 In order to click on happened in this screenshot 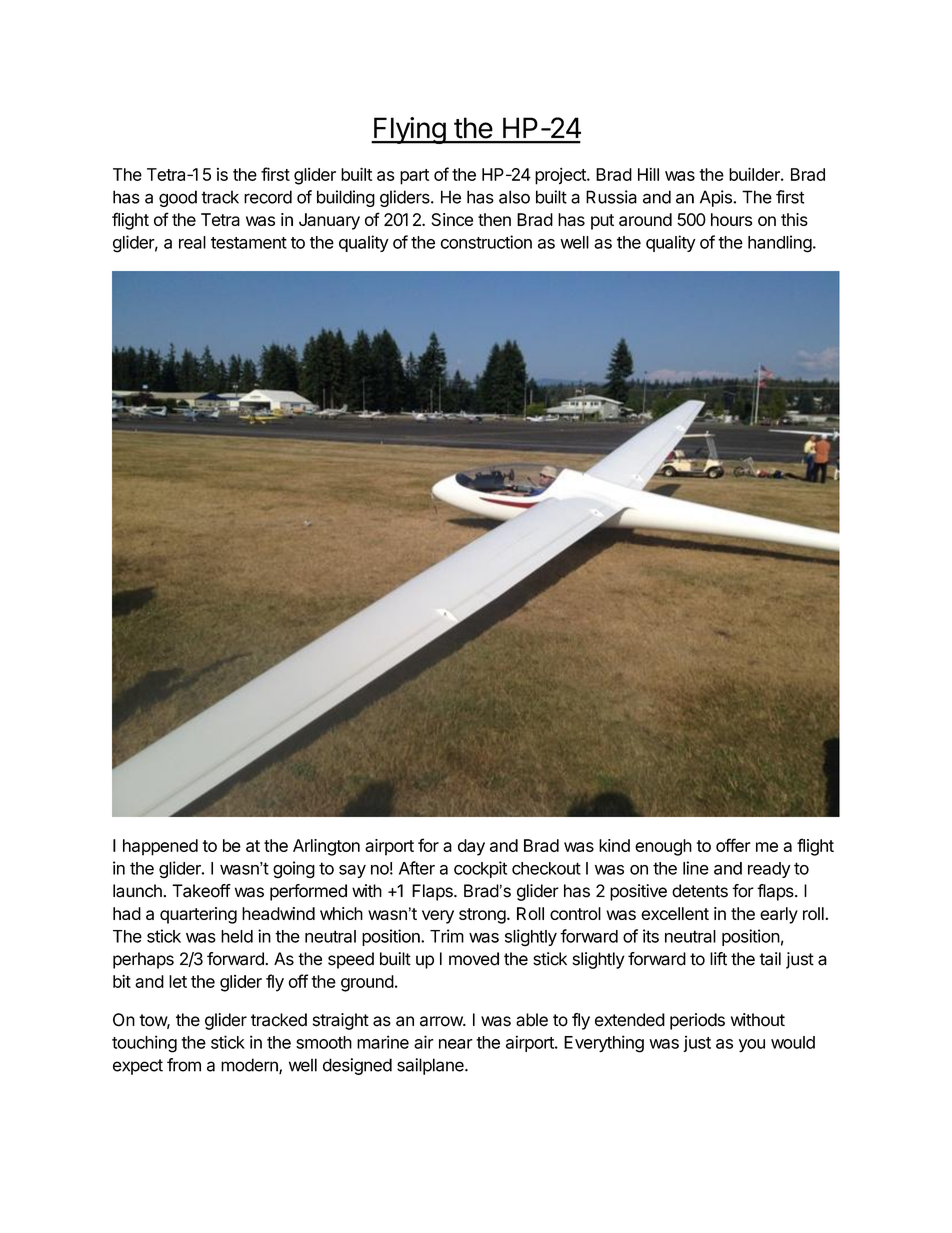, I will do `click(160, 847)`.
